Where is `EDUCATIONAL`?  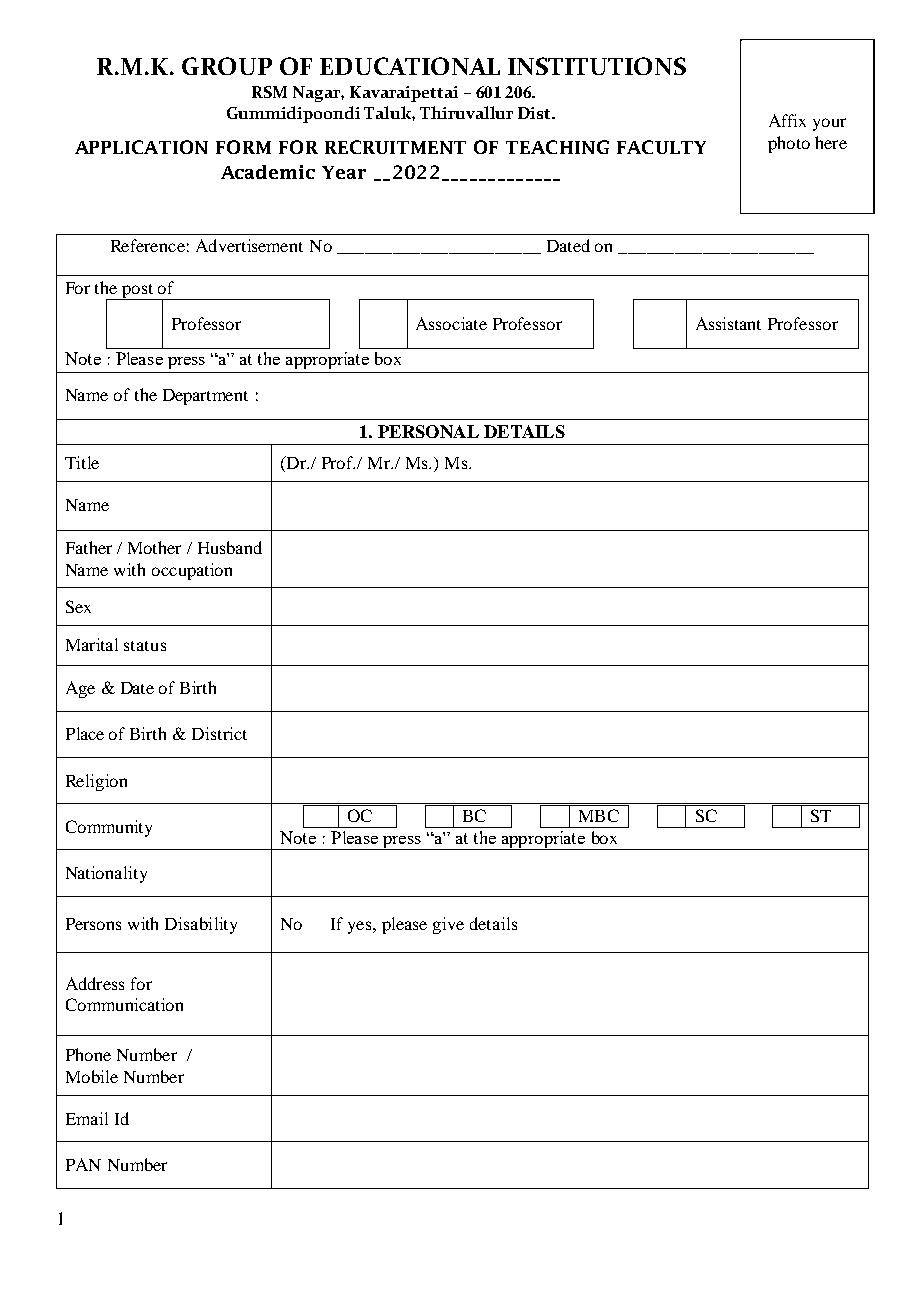
EDUCATIONAL is located at coordinates (410, 66).
